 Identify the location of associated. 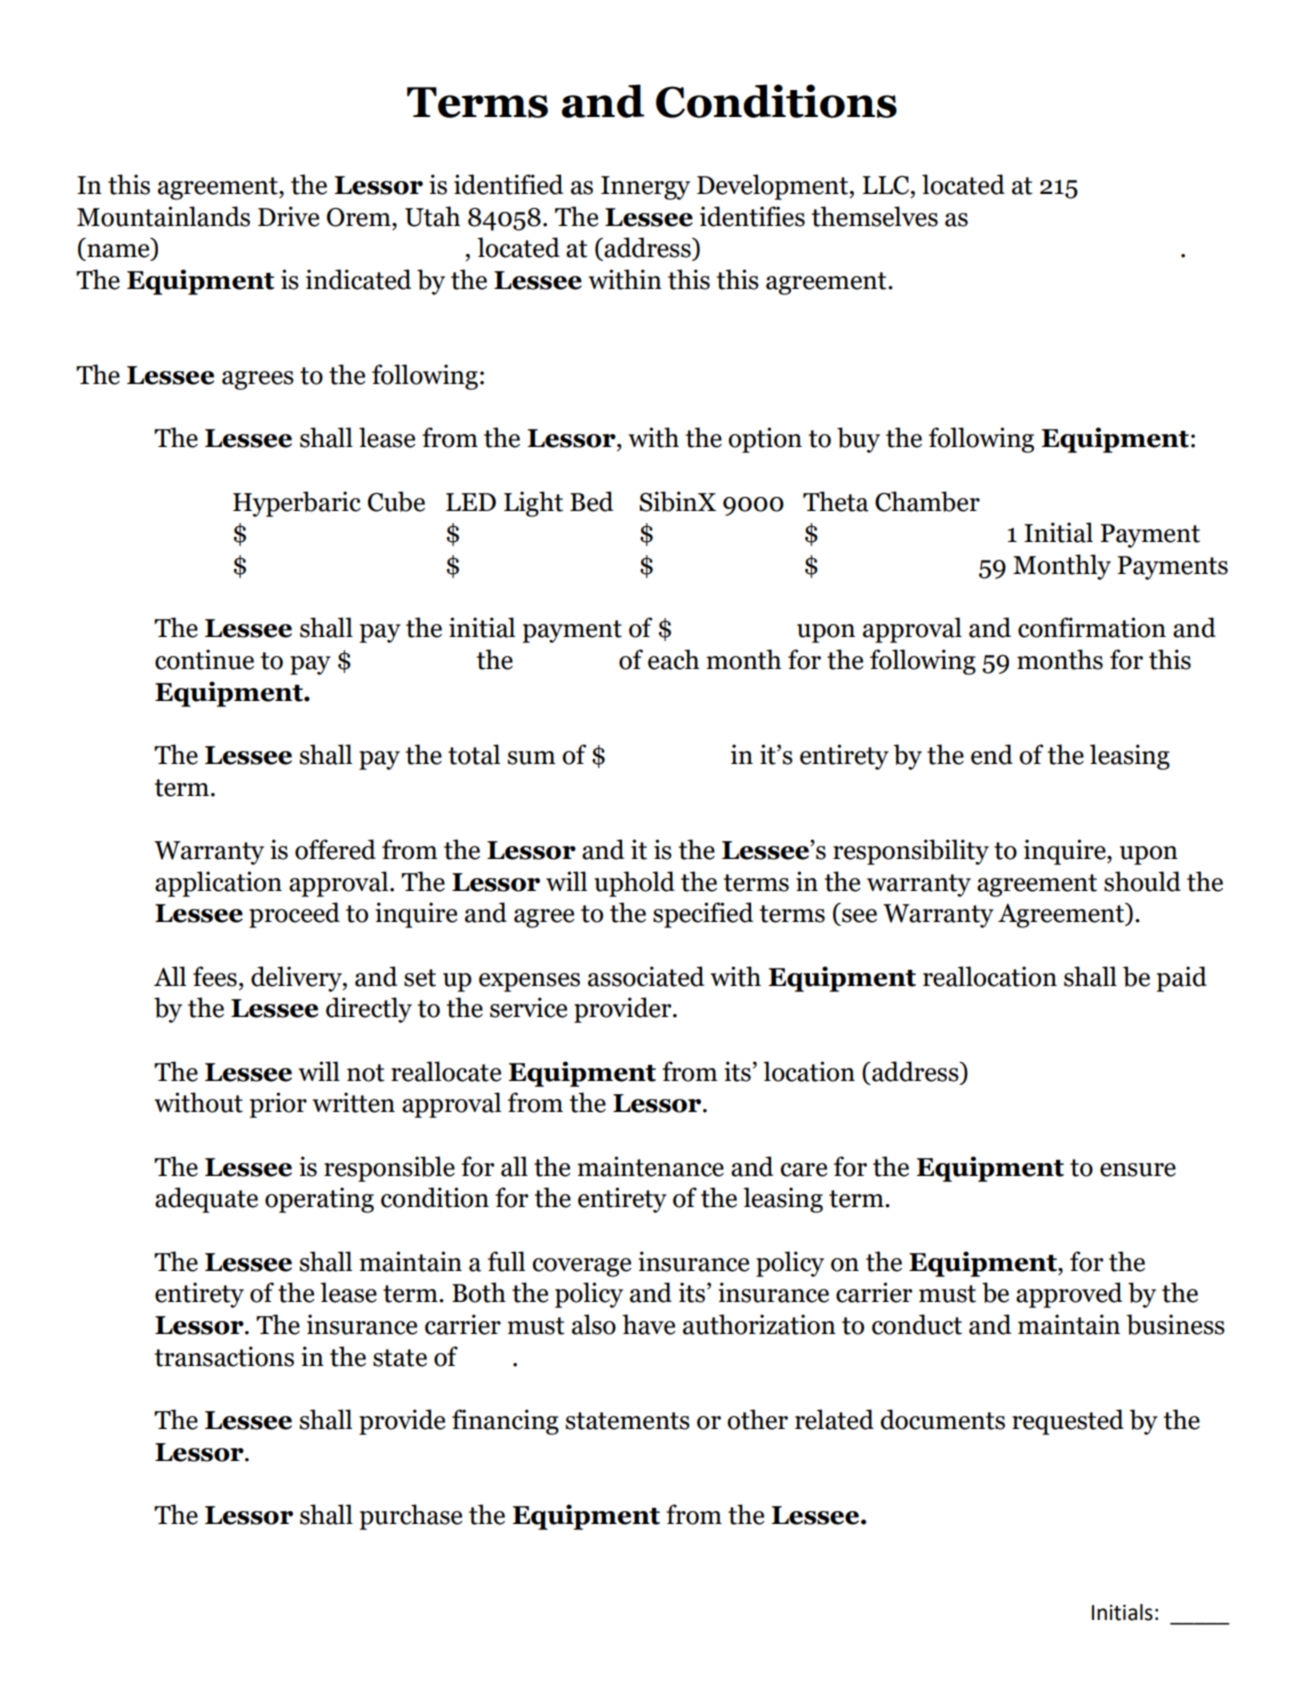
(646, 976).
